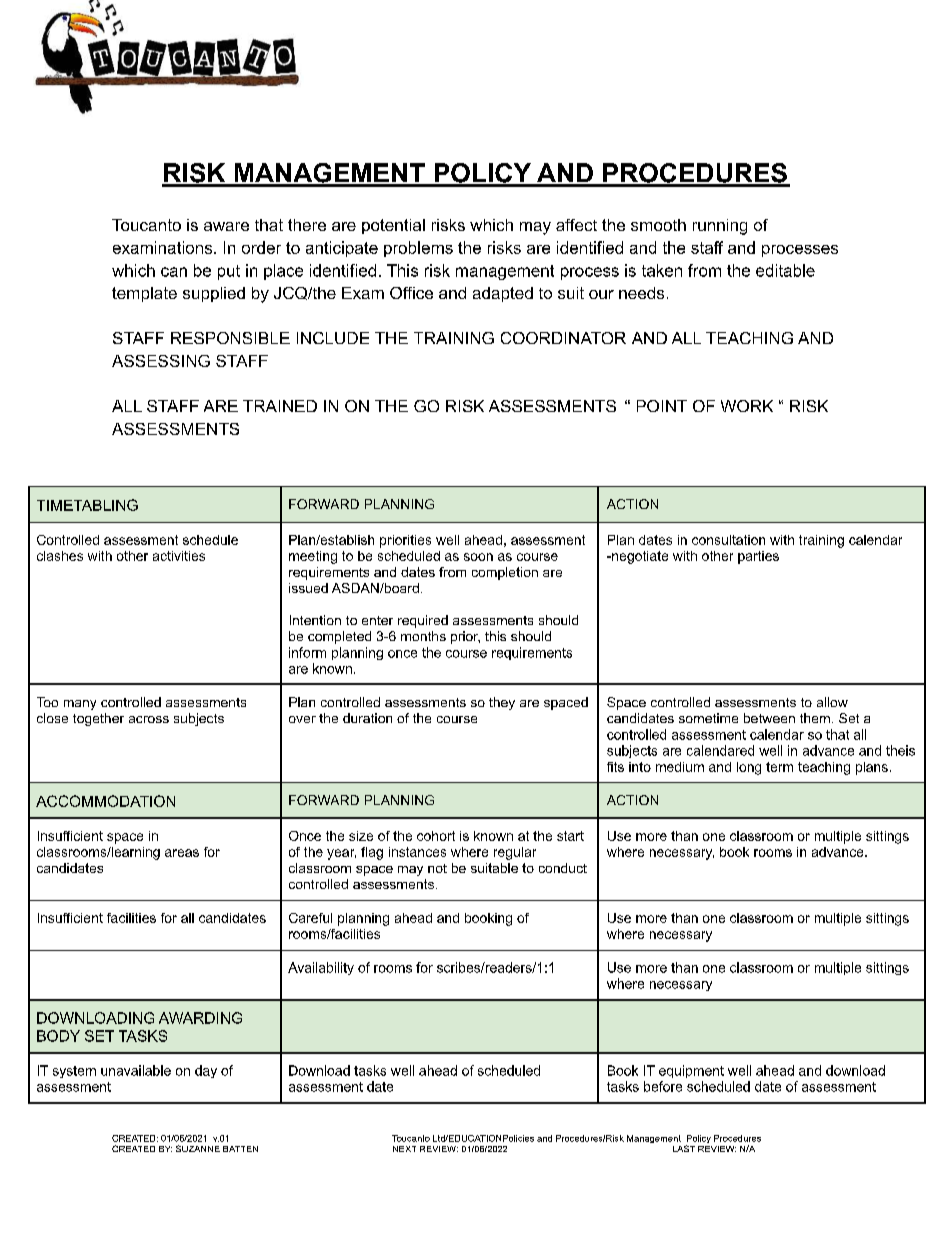 This screenshot has height=1233, width=952. What do you see at coordinates (144, 294) in the screenshot?
I see `template` at bounding box center [144, 294].
